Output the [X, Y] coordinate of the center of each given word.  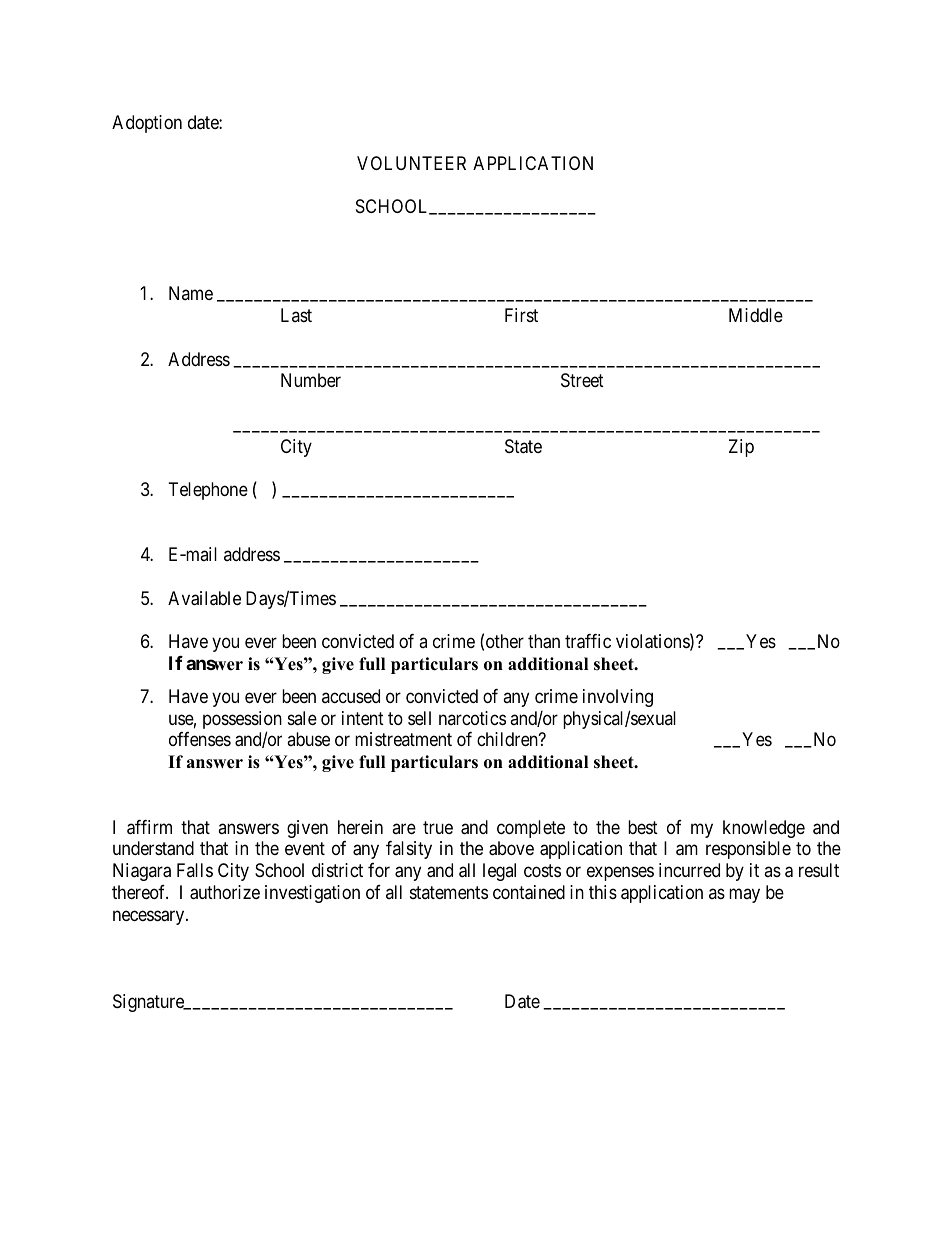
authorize [225, 892]
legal [499, 872]
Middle [756, 315]
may [744, 895]
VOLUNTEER [411, 163]
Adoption [147, 124]
